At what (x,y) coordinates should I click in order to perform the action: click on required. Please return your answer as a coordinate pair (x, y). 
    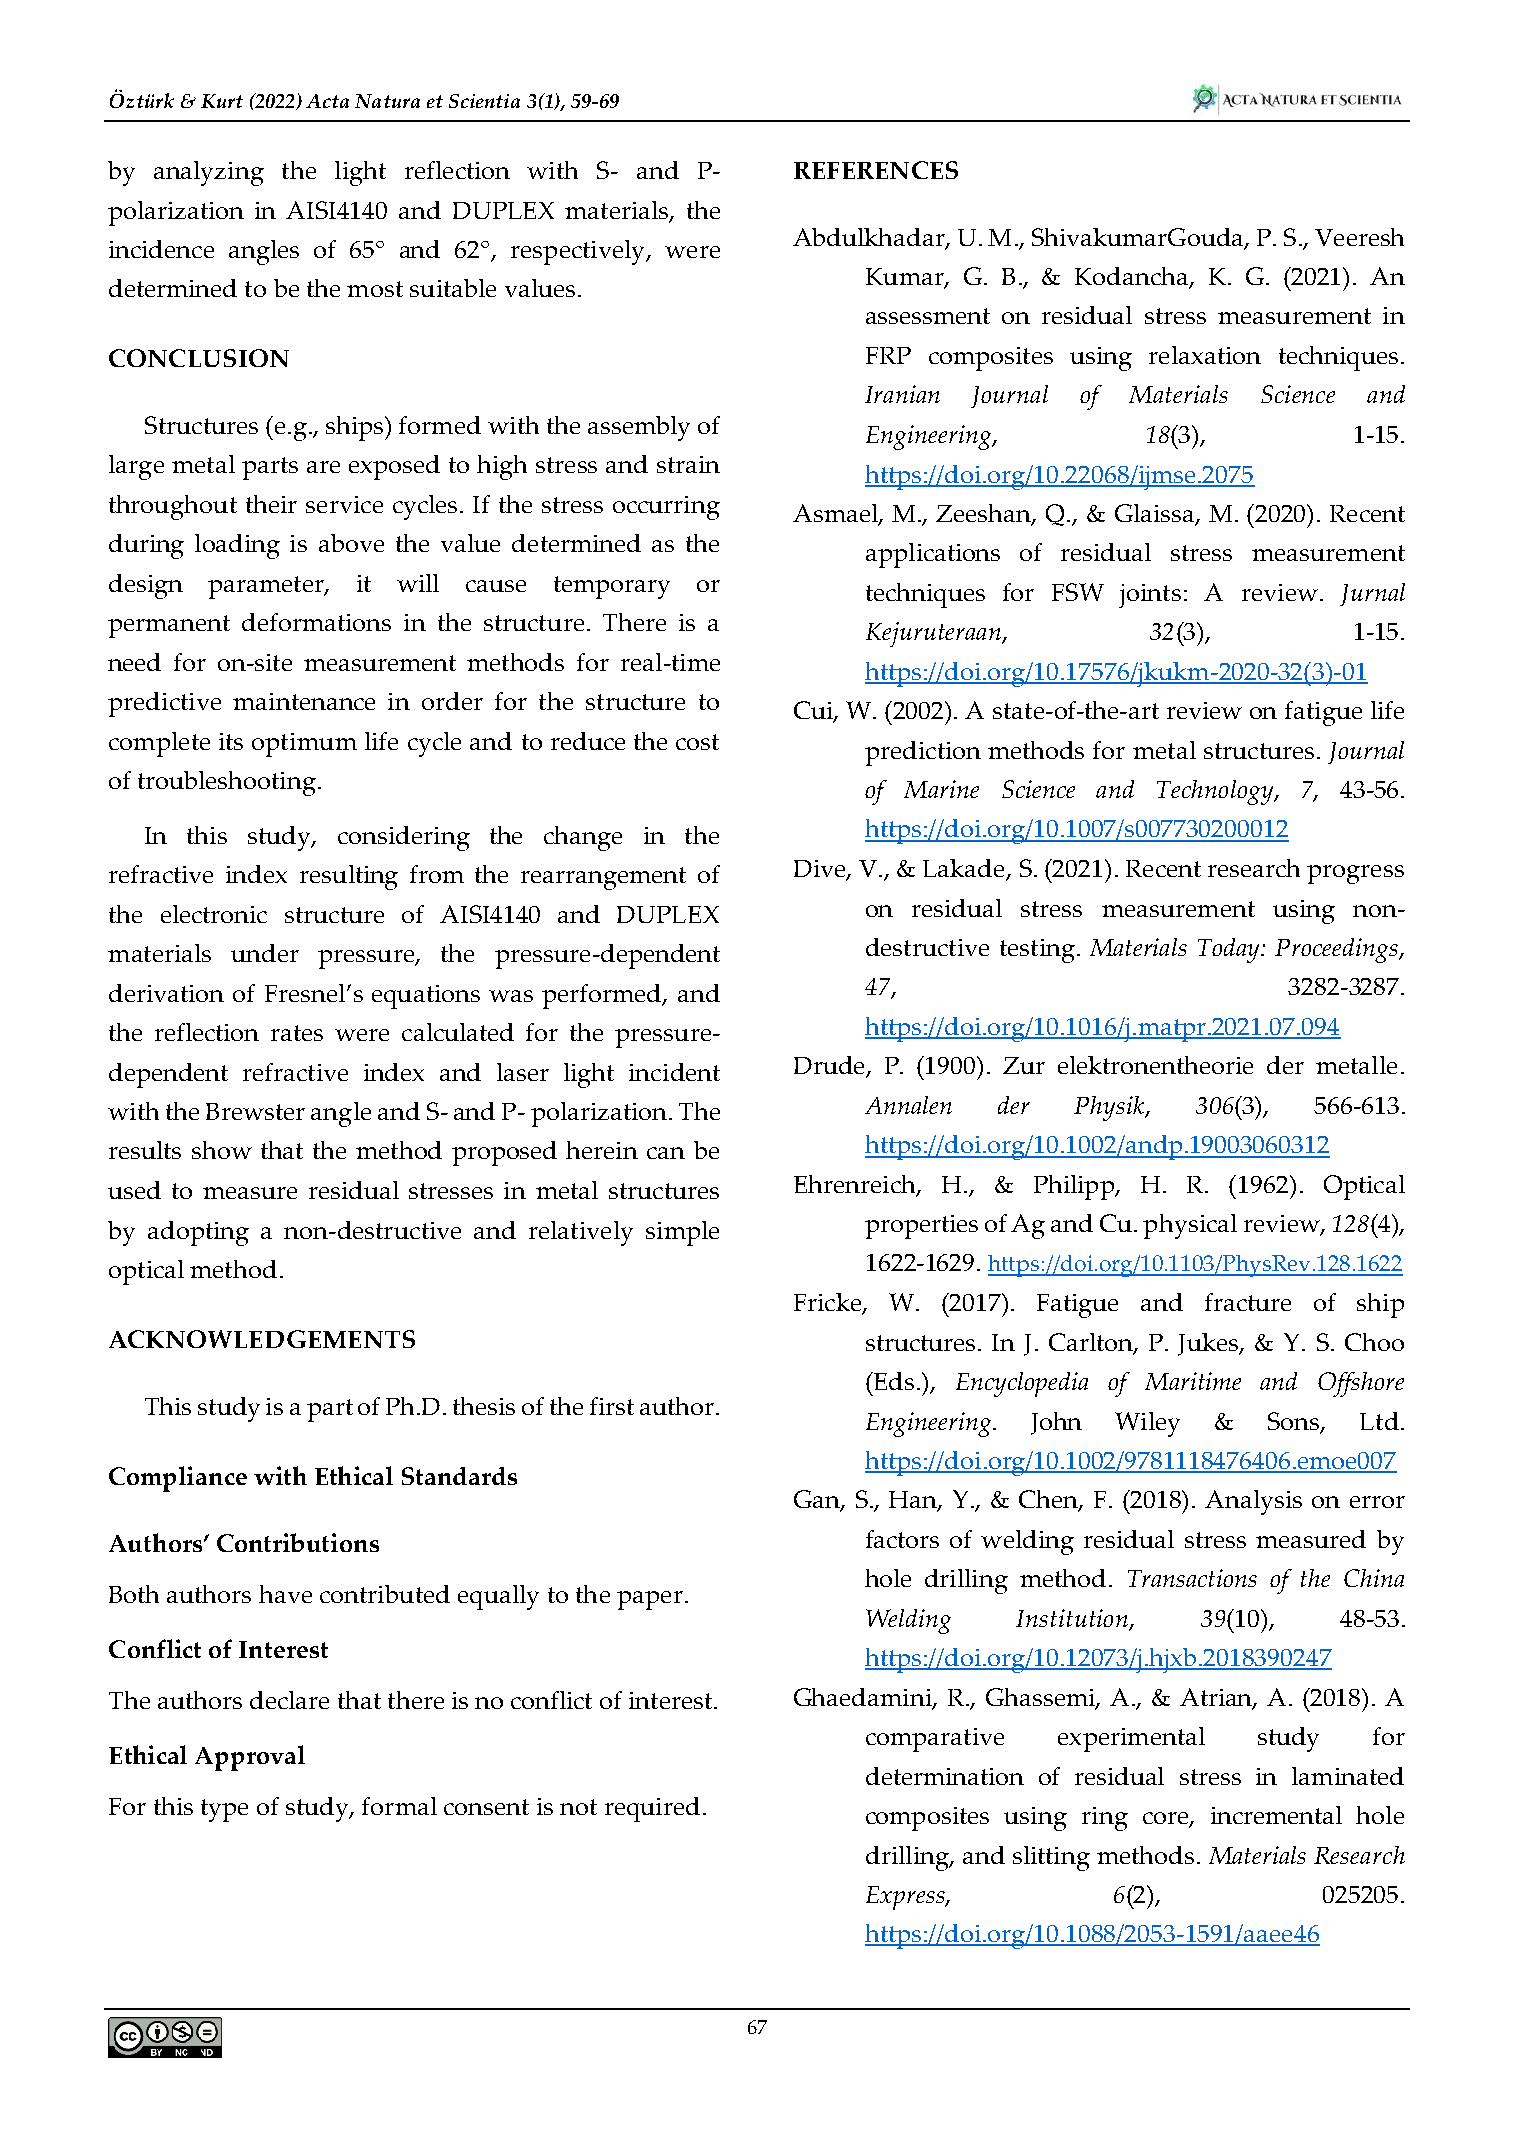
    Looking at the image, I should click on (652, 1809).
